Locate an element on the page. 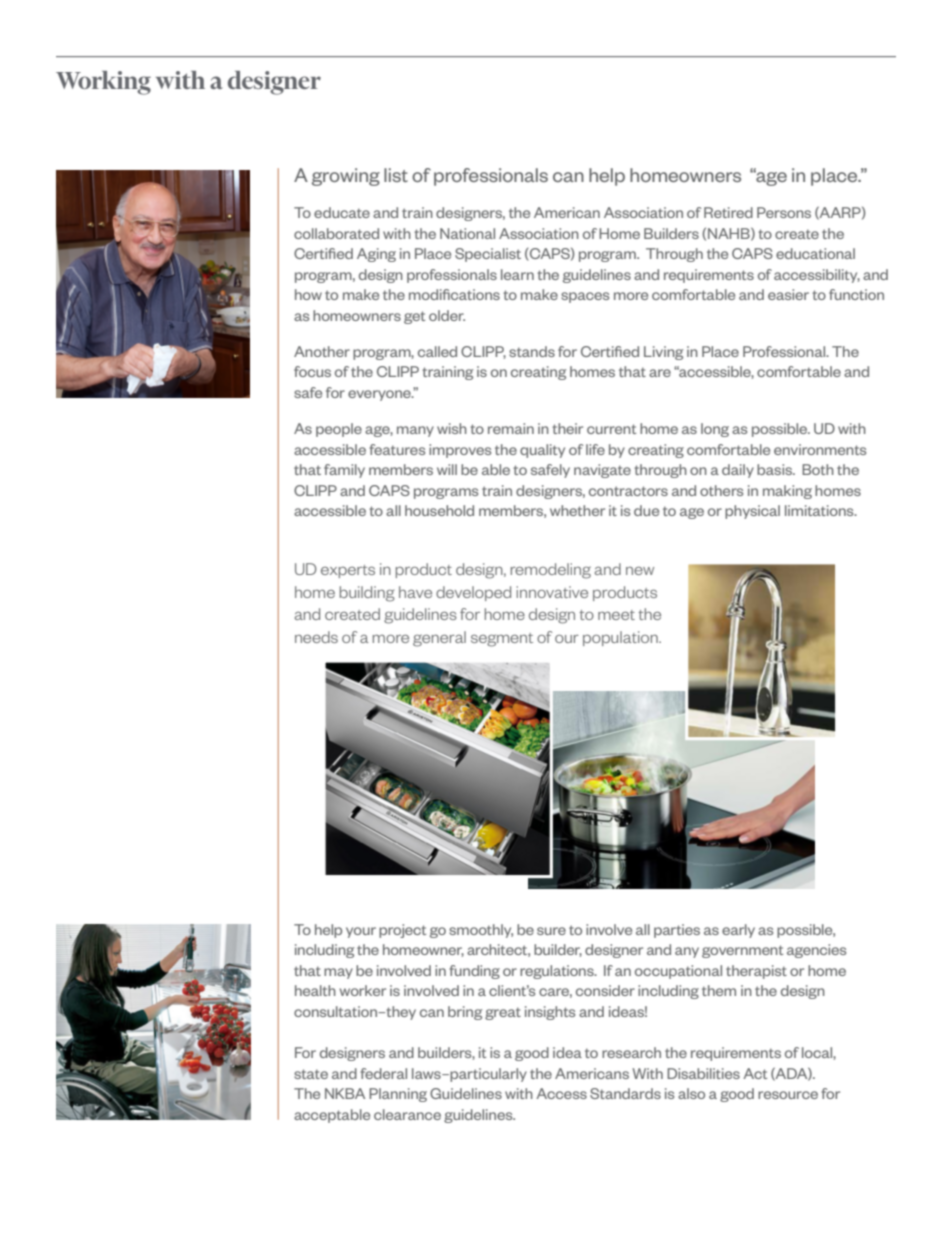 The image size is (952, 1233). growing is located at coordinates (346, 177).
